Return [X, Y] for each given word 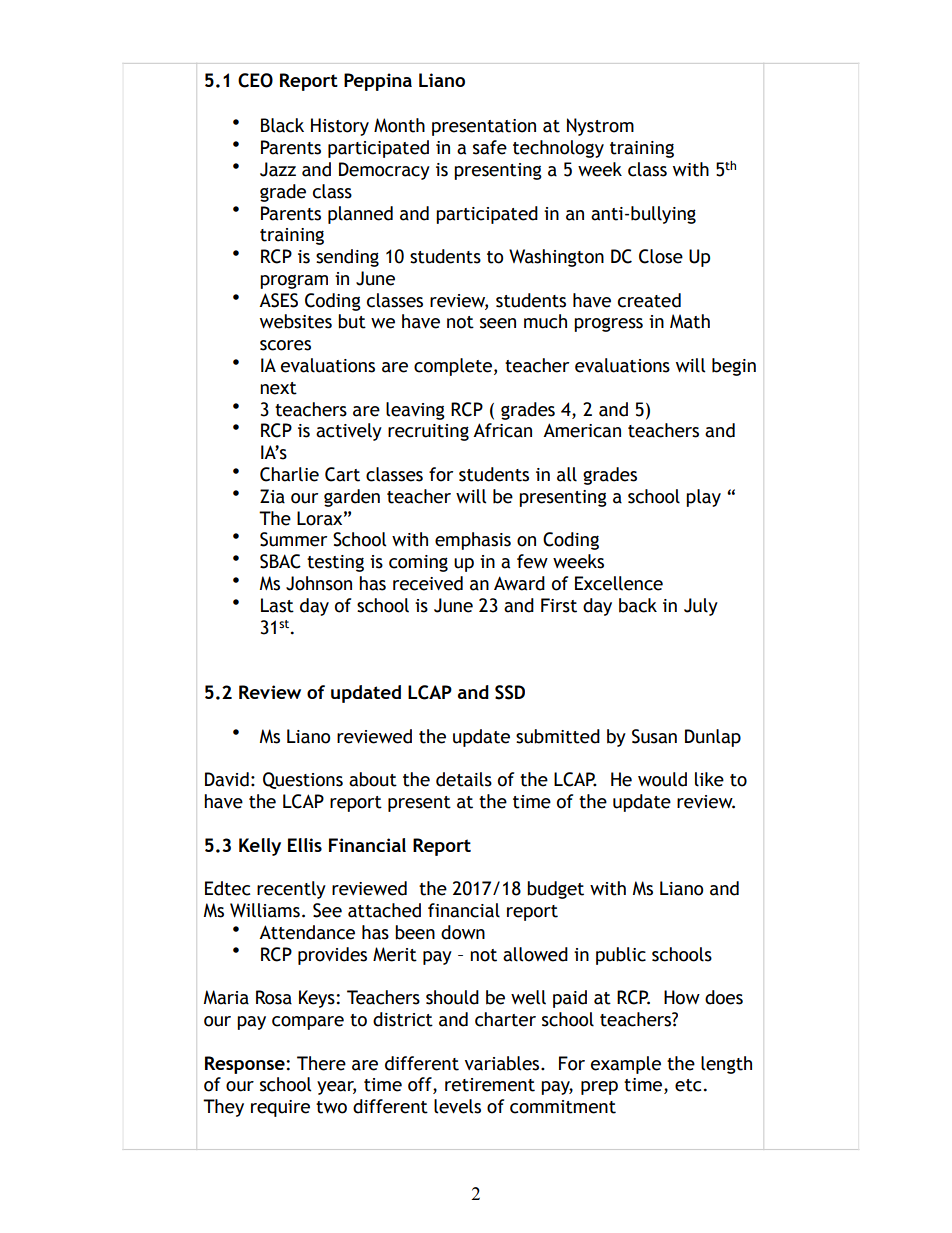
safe [490, 147]
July [701, 607]
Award [519, 583]
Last [277, 605]
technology [558, 149]
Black [282, 125]
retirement [490, 1085]
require [280, 1108]
